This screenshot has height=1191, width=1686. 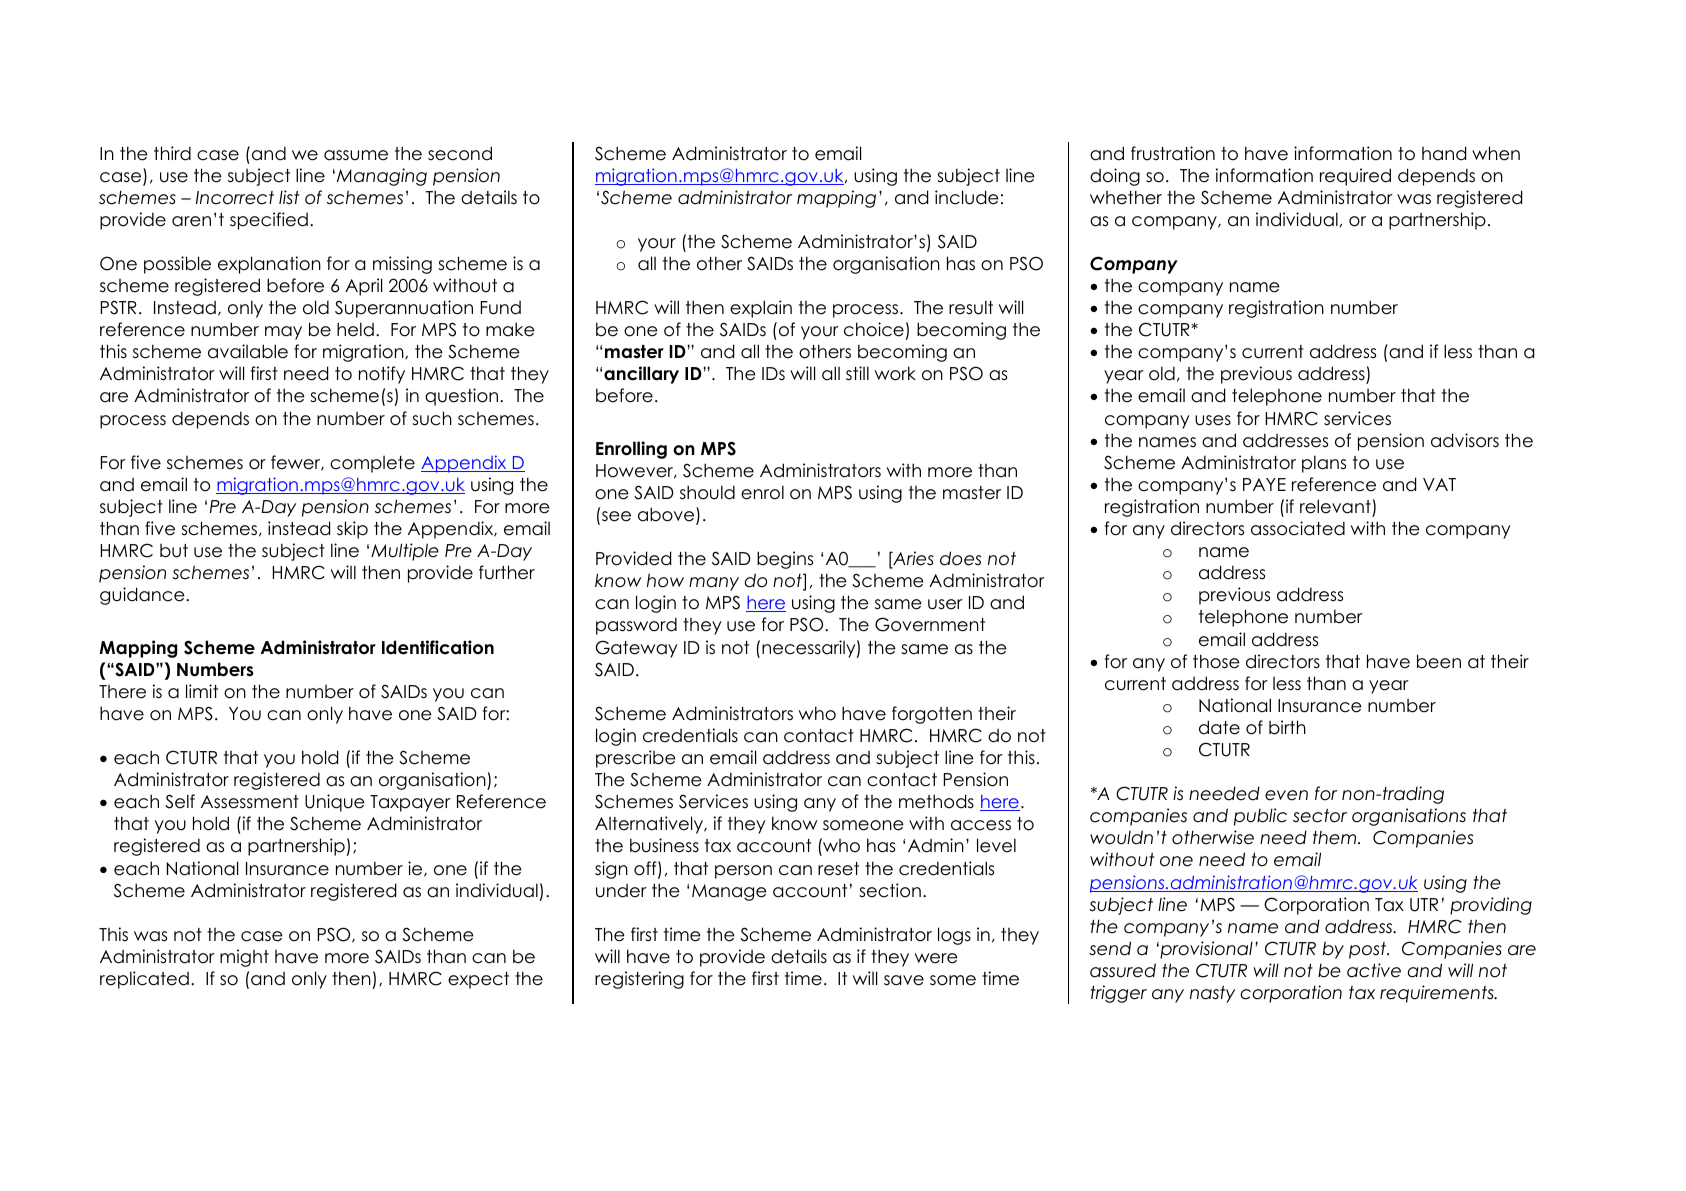 I want to click on include, so click(x=967, y=197).
